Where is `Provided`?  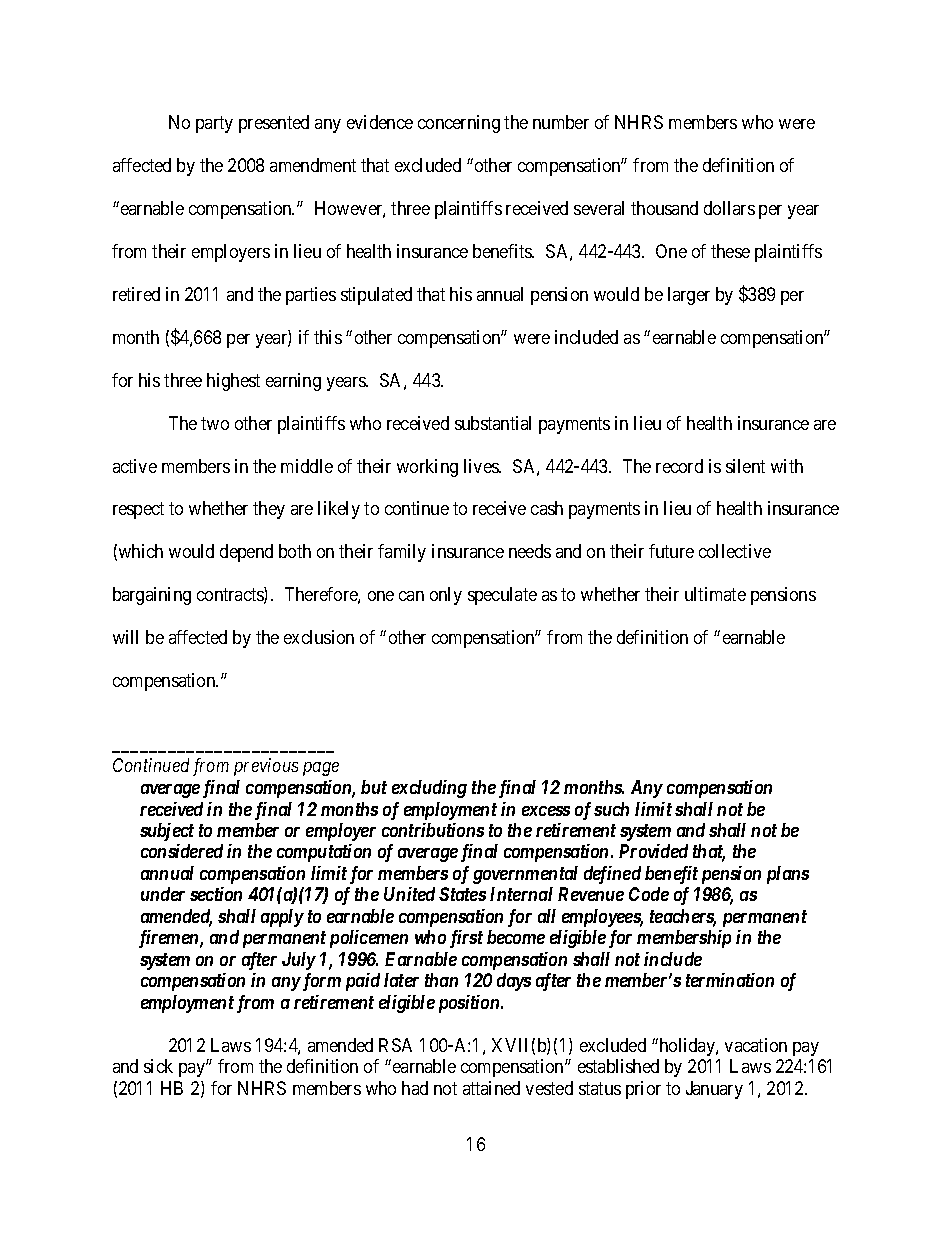 Provided is located at coordinates (653, 851).
